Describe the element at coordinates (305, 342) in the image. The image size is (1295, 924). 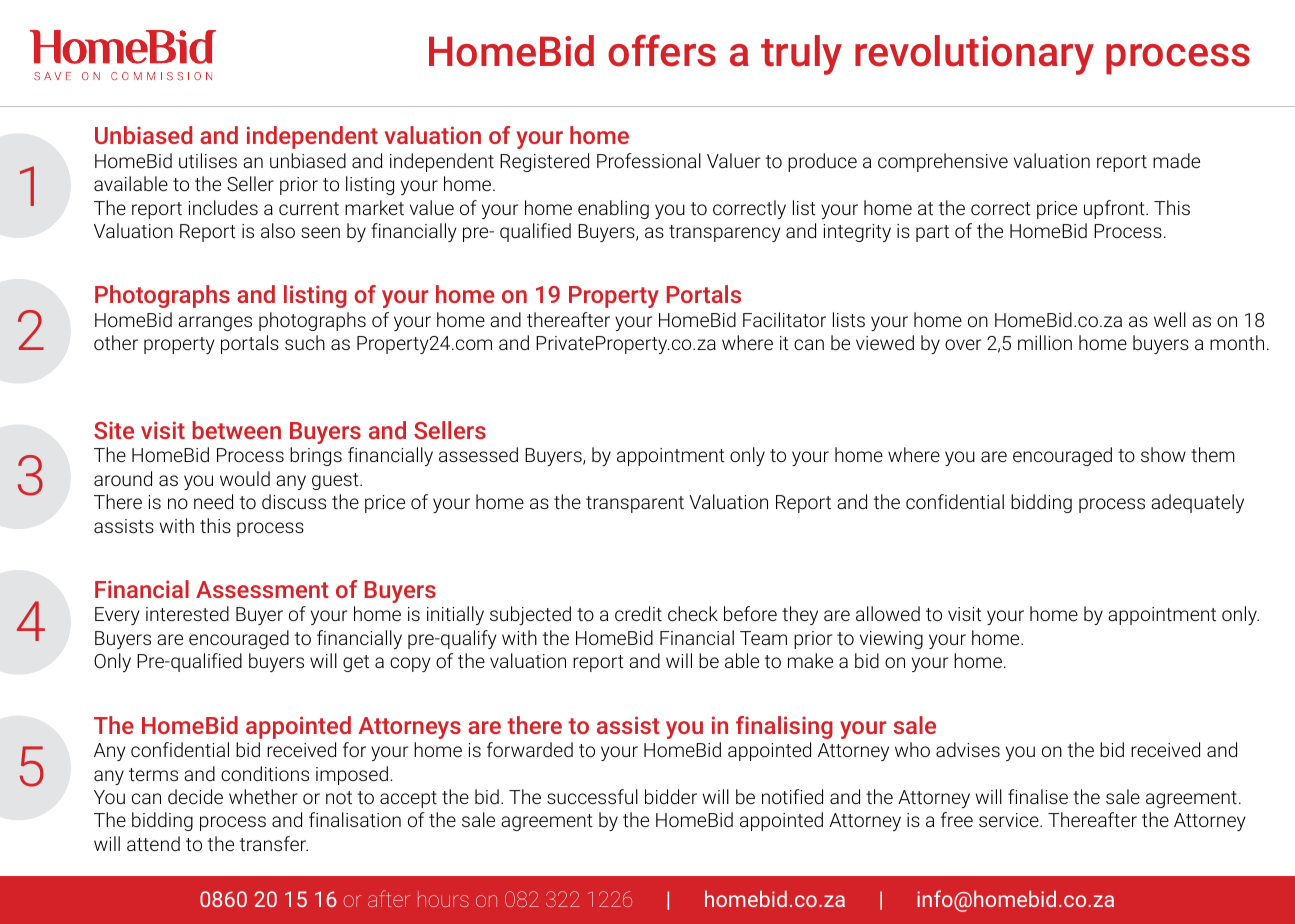
I see `such` at that location.
